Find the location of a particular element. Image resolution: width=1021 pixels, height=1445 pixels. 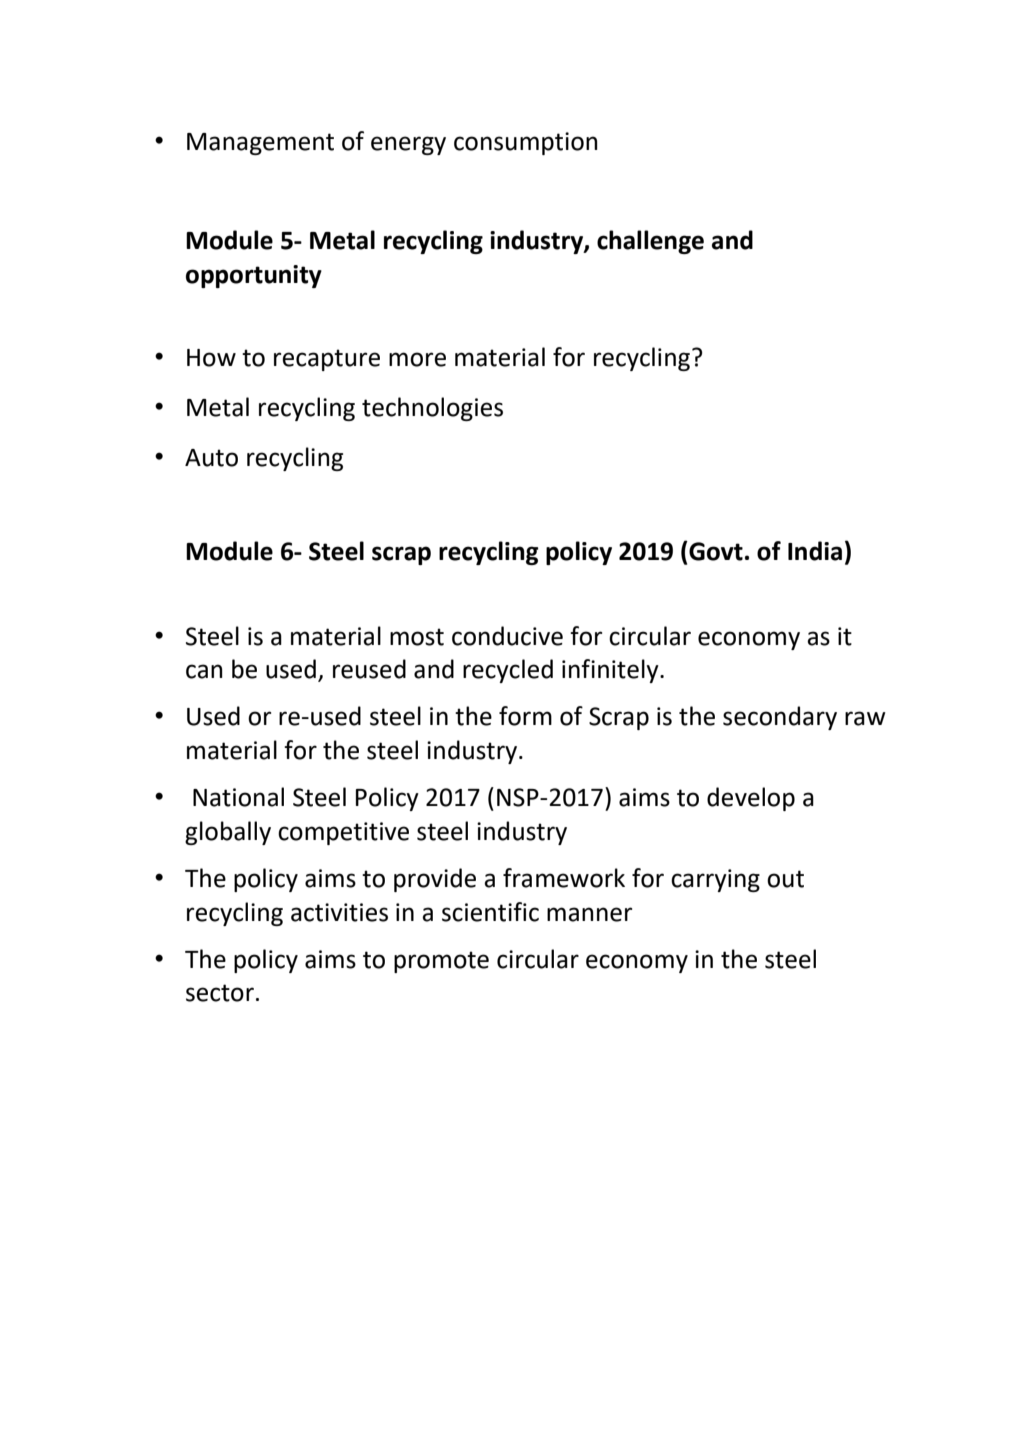

promote is located at coordinates (441, 962).
